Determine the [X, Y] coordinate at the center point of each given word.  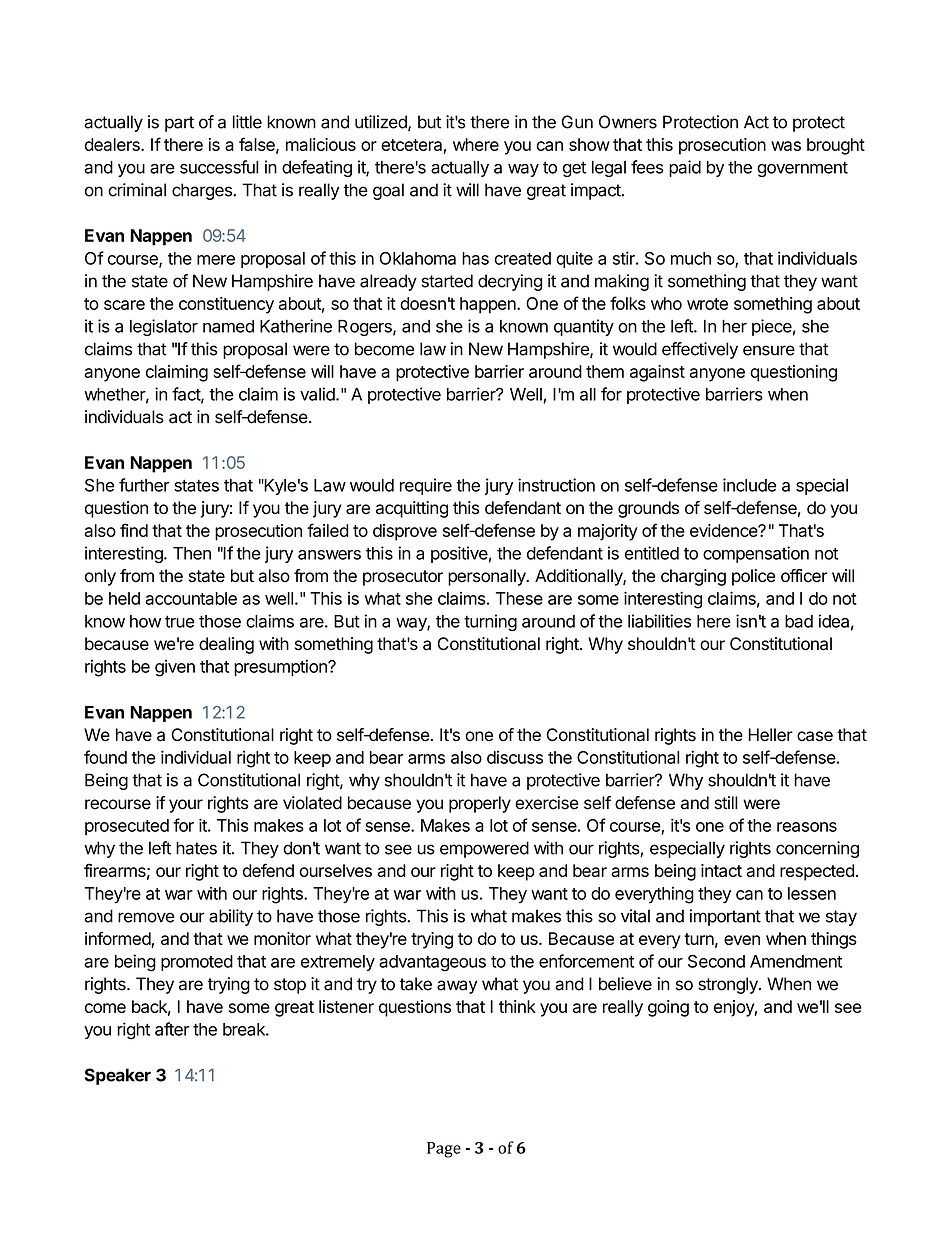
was [786, 146]
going [668, 1008]
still [726, 803]
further [144, 485]
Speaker [118, 1076]
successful [219, 167]
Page [444, 1150]
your [186, 806]
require [426, 486]
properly [480, 804]
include [749, 485]
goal [388, 191]
